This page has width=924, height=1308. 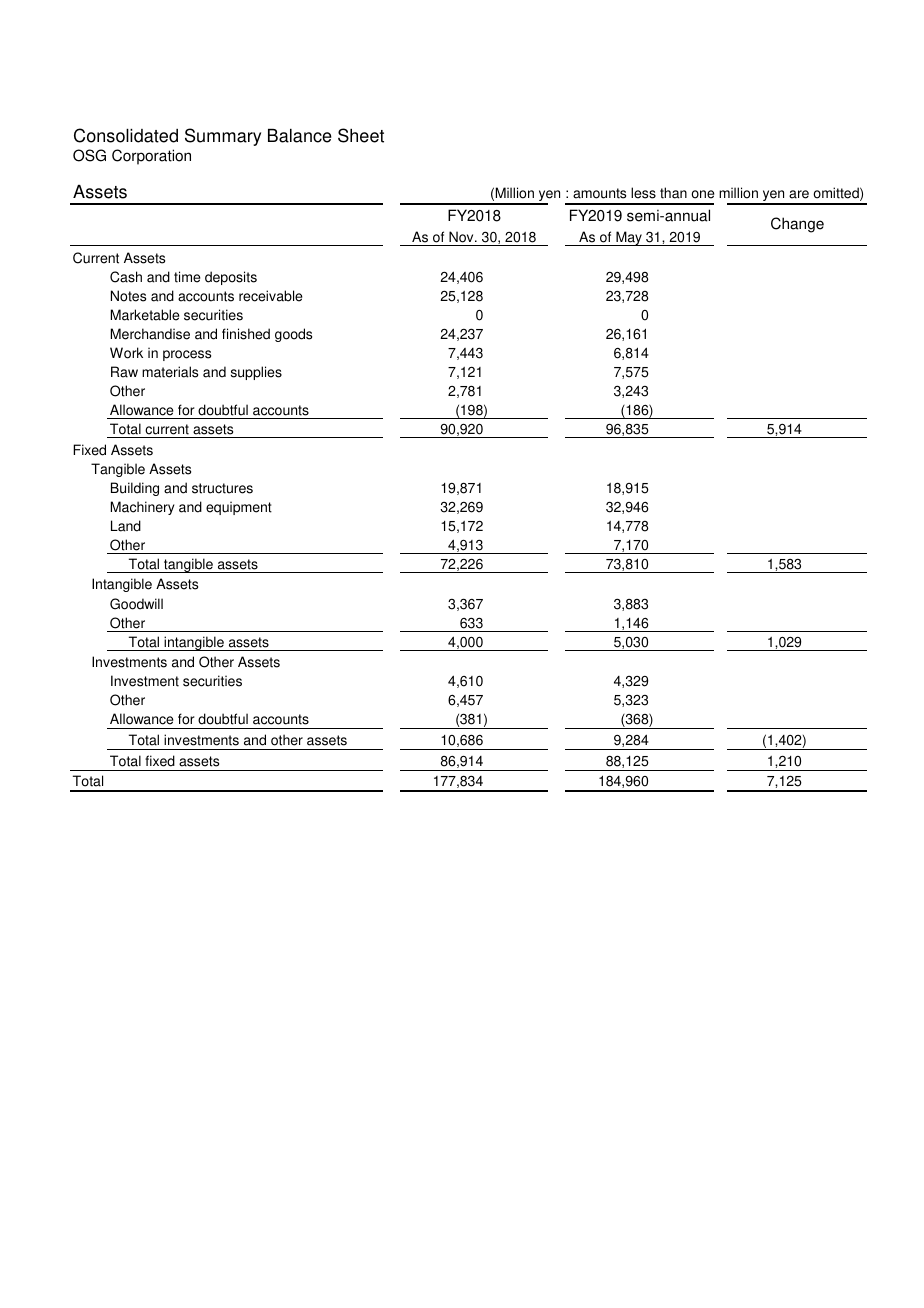 I want to click on Nov, so click(x=462, y=237).
